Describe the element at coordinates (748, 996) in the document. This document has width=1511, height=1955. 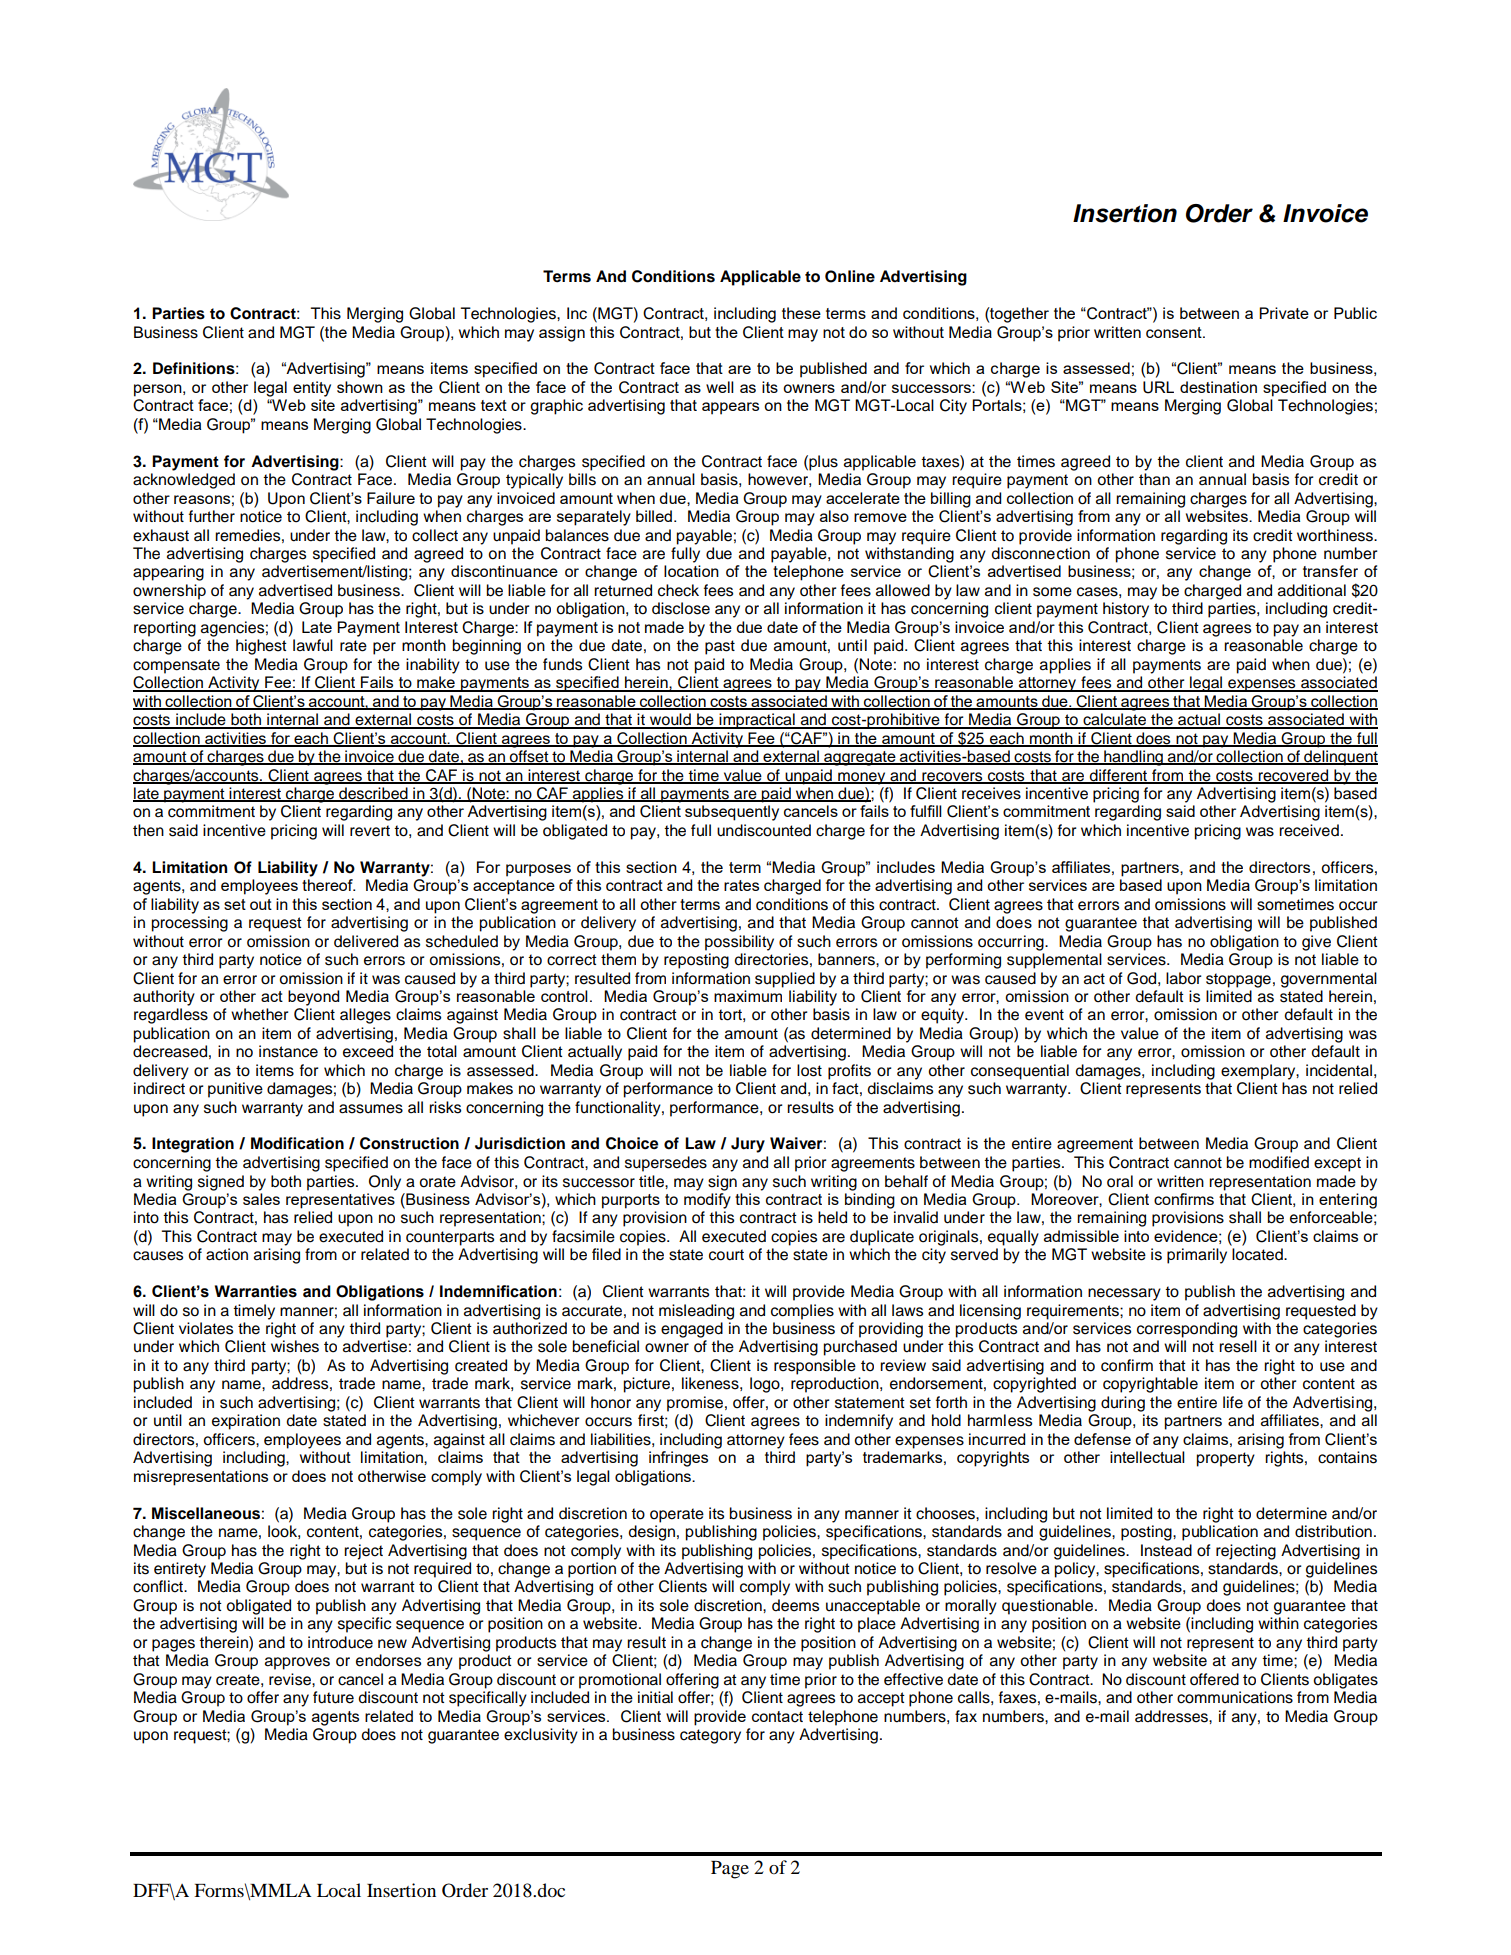
I see `maximum` at that location.
